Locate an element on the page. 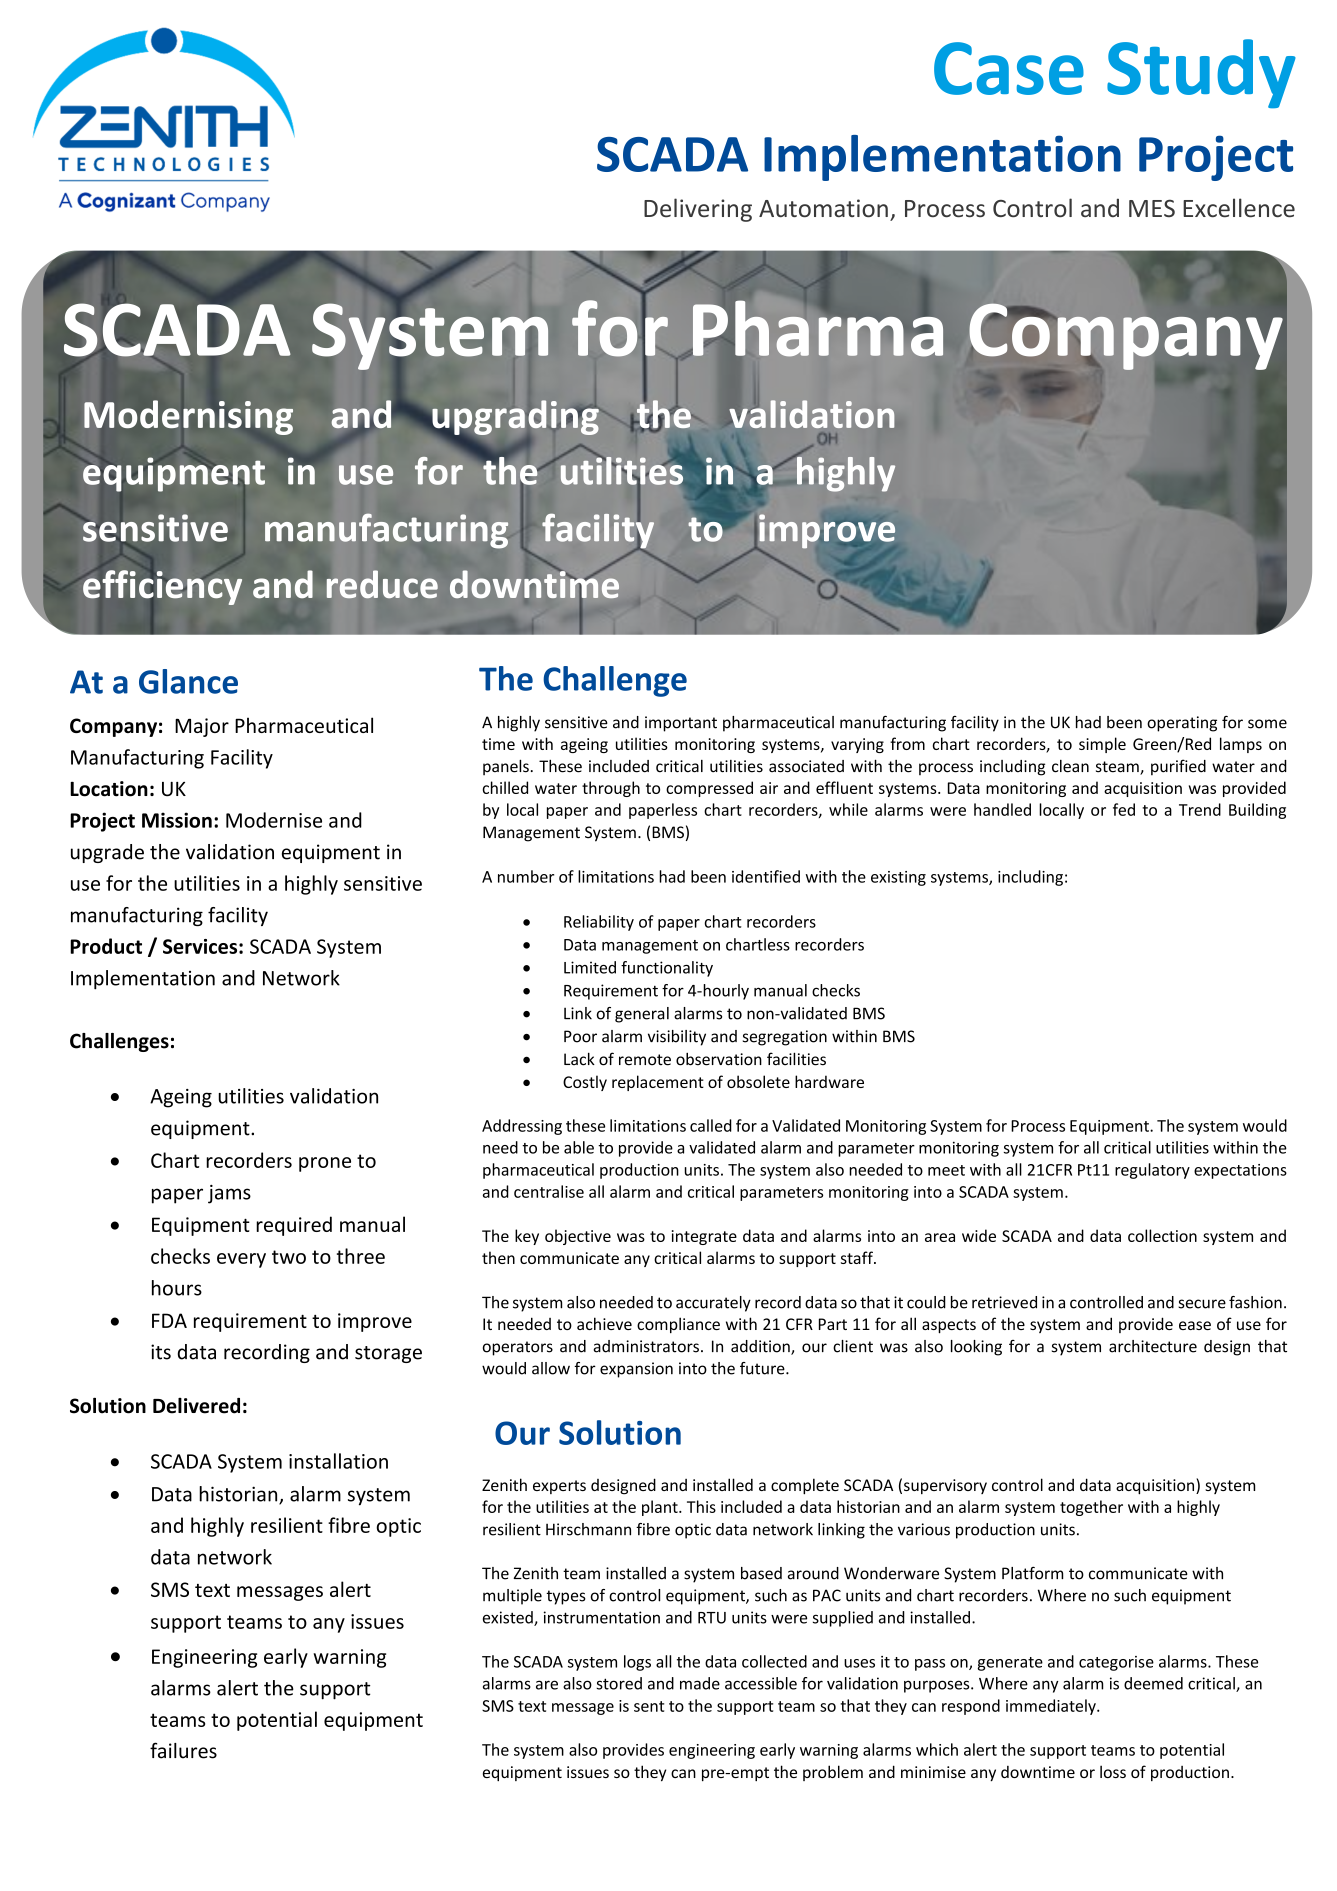 The height and width of the image is (1891, 1337). Study is located at coordinates (1201, 74).
